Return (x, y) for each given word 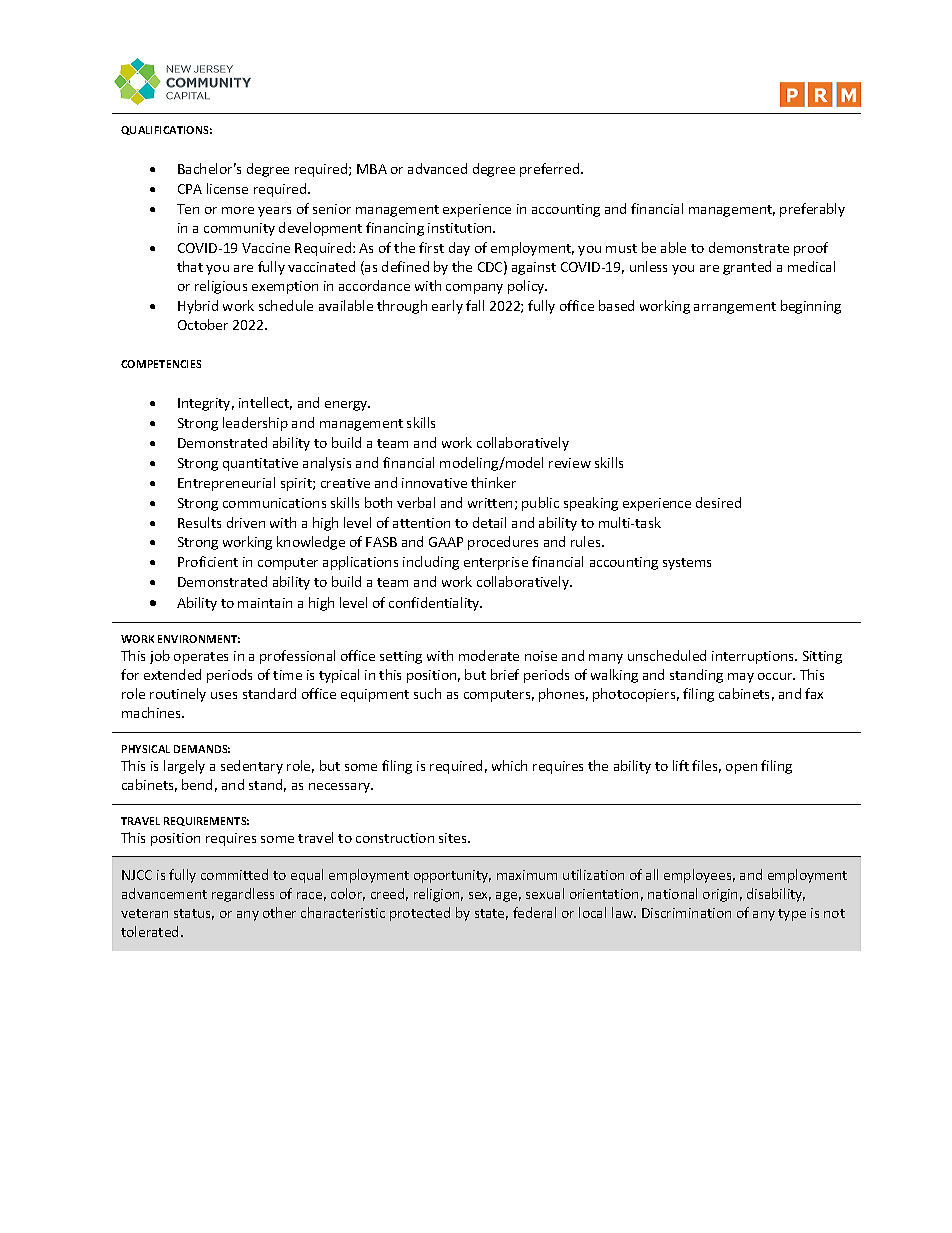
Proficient (208, 561)
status (194, 914)
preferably (812, 210)
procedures (503, 543)
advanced (437, 168)
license (227, 188)
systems (687, 564)
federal (534, 912)
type (792, 915)
